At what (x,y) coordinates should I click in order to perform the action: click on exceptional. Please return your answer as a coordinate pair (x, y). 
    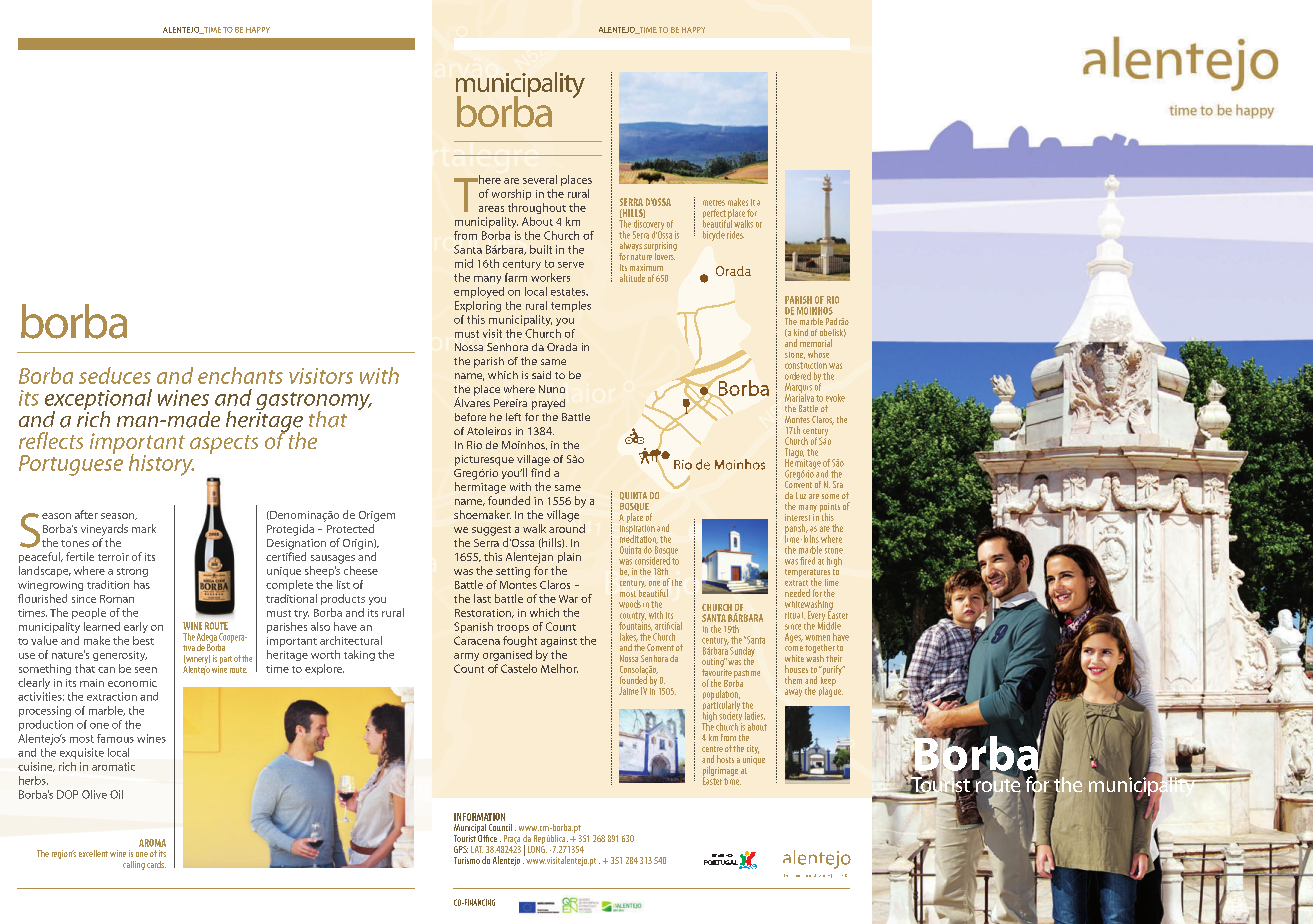
    Looking at the image, I should click on (98, 401).
